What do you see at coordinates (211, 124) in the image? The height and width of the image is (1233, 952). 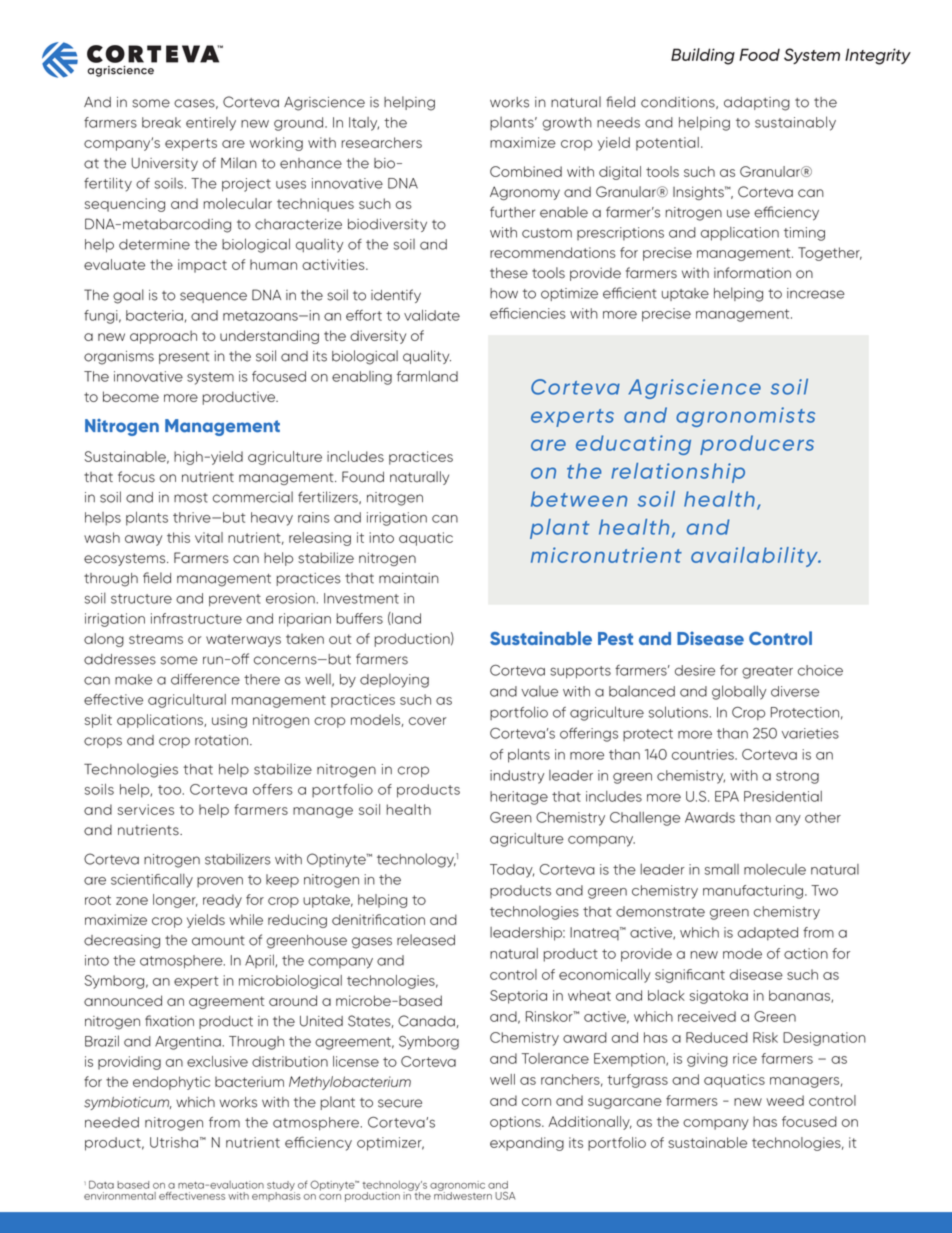 I see `entirely` at bounding box center [211, 124].
